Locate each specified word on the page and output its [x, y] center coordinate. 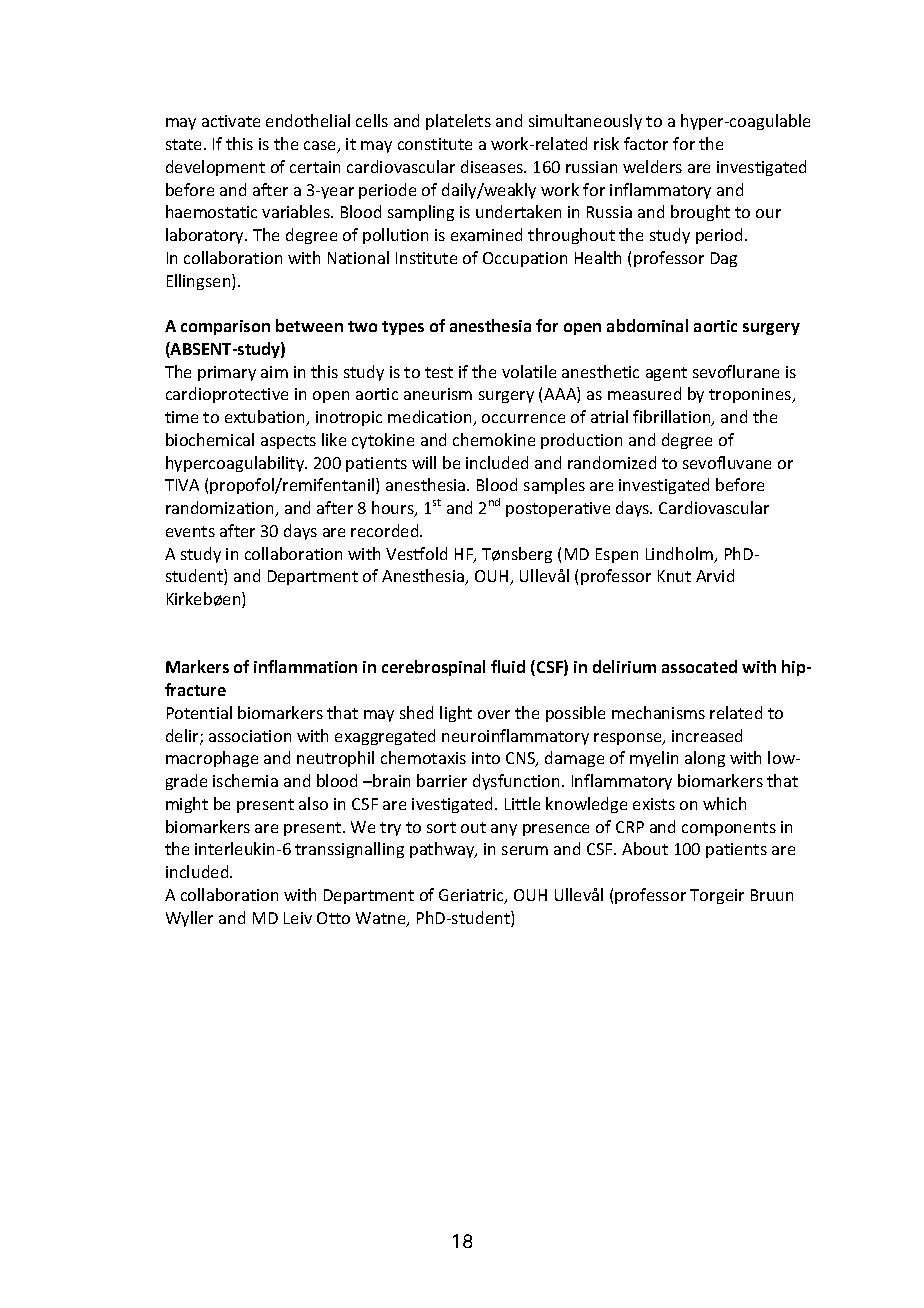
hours [394, 509]
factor [646, 143]
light [456, 714]
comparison [225, 327]
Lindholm [681, 555]
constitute [435, 144]
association [250, 736]
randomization [221, 509]
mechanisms [658, 712]
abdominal [647, 325]
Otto [333, 918]
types [403, 328]
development [215, 168]
